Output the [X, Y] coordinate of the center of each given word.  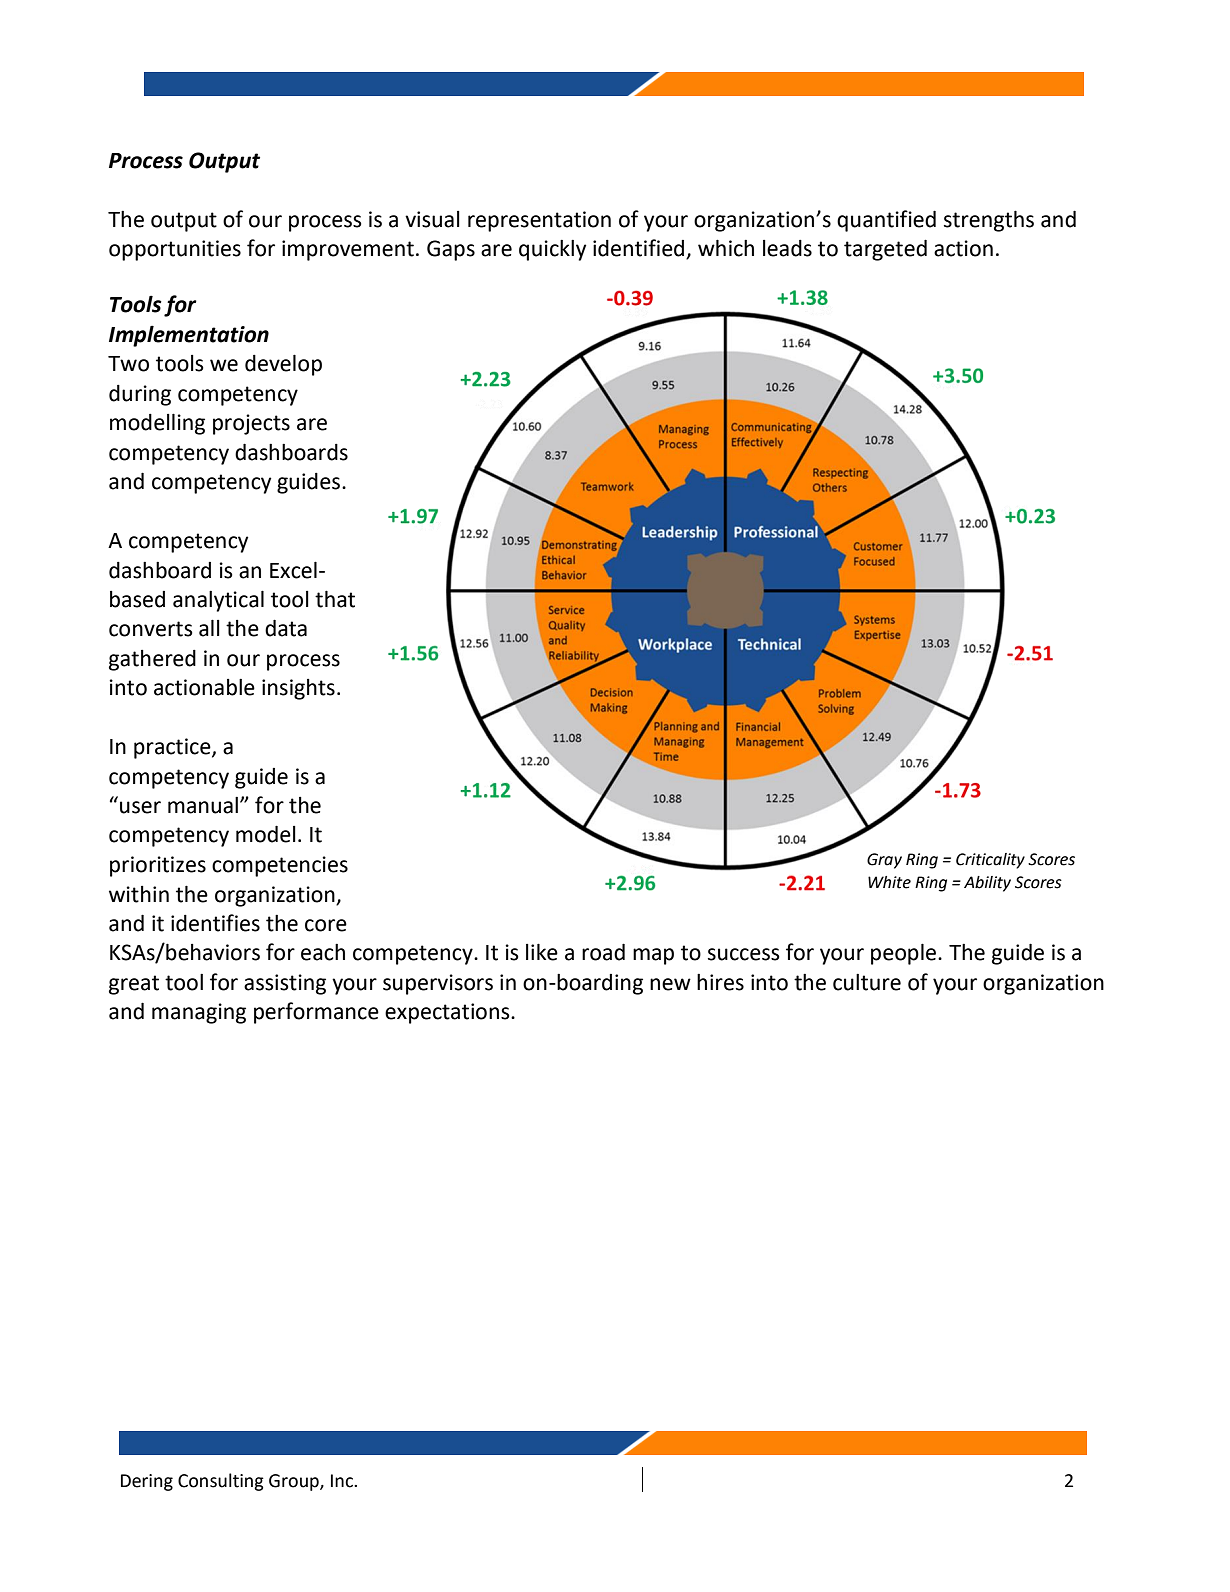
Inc [343, 1481]
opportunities [175, 250]
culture [867, 982]
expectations [448, 1013]
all [209, 628]
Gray [884, 861]
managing [199, 1013]
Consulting [221, 1482]
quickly [552, 250]
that [335, 599]
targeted [885, 250]
